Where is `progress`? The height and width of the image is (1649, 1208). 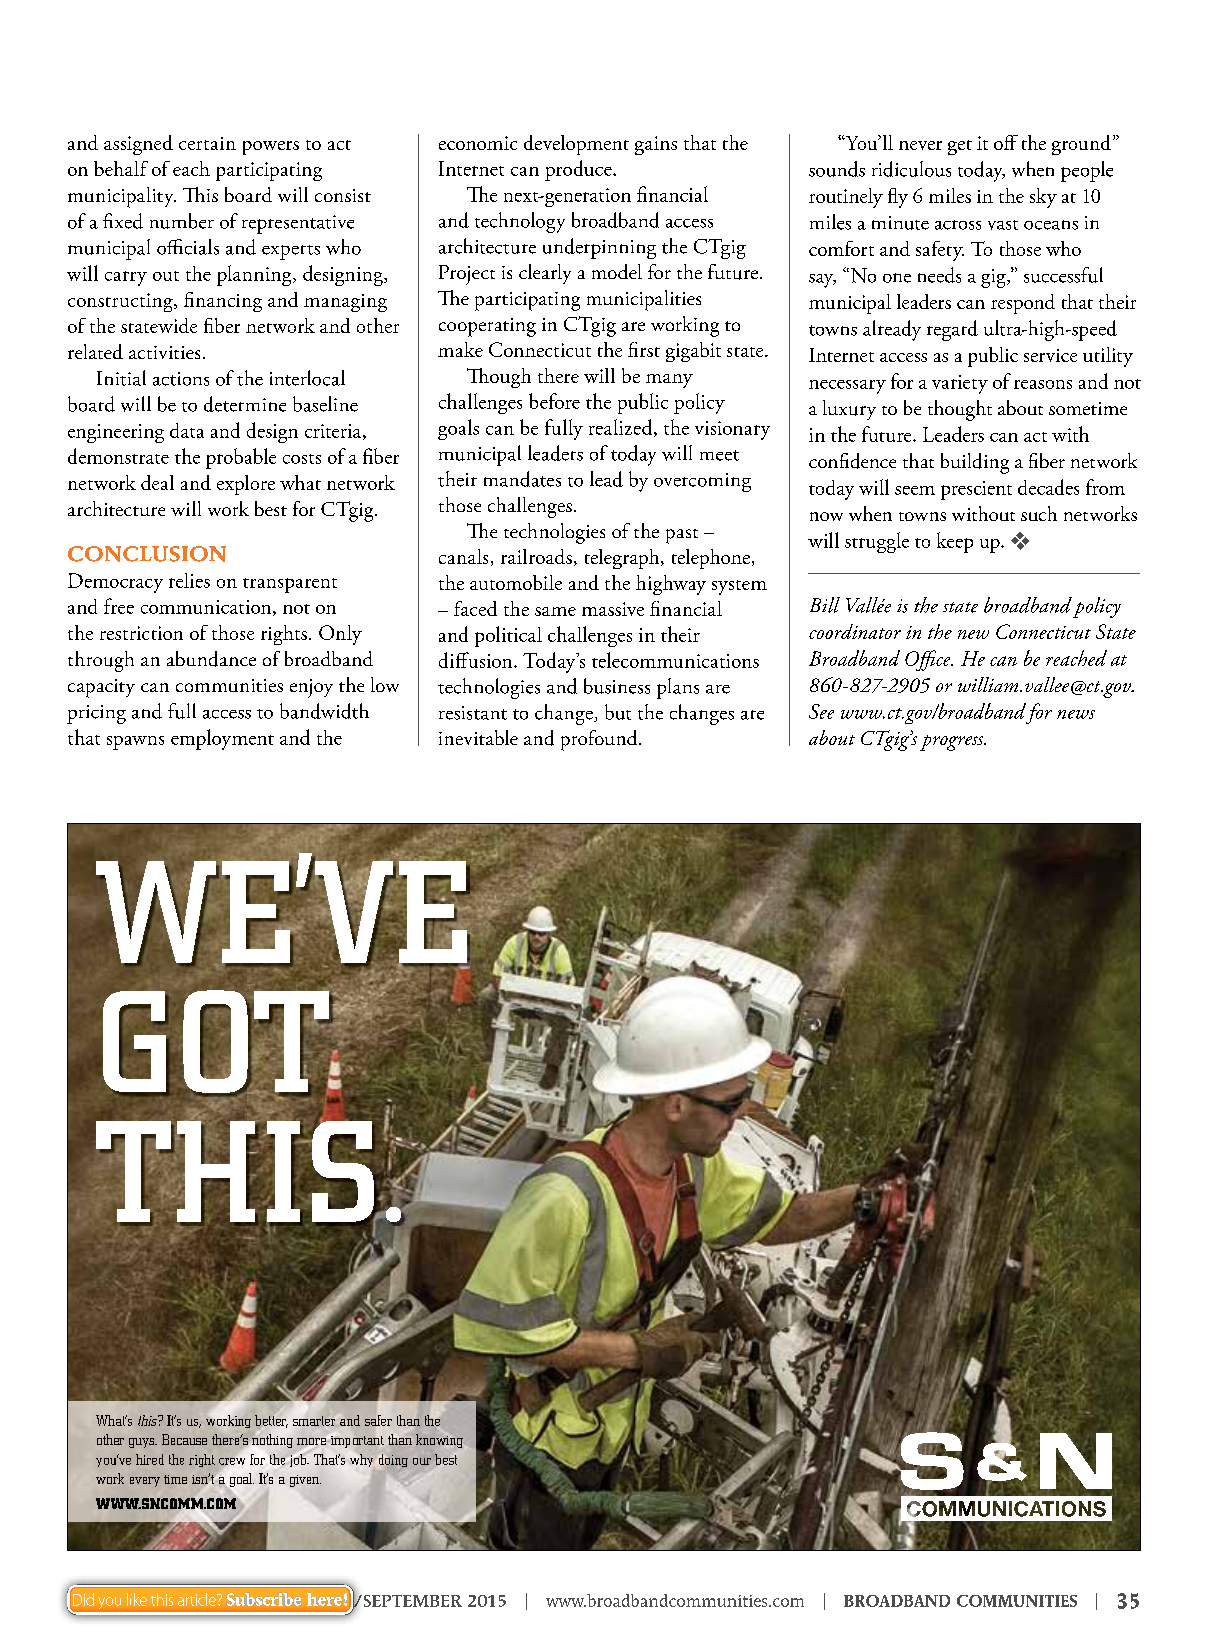
progress is located at coordinates (953, 743).
